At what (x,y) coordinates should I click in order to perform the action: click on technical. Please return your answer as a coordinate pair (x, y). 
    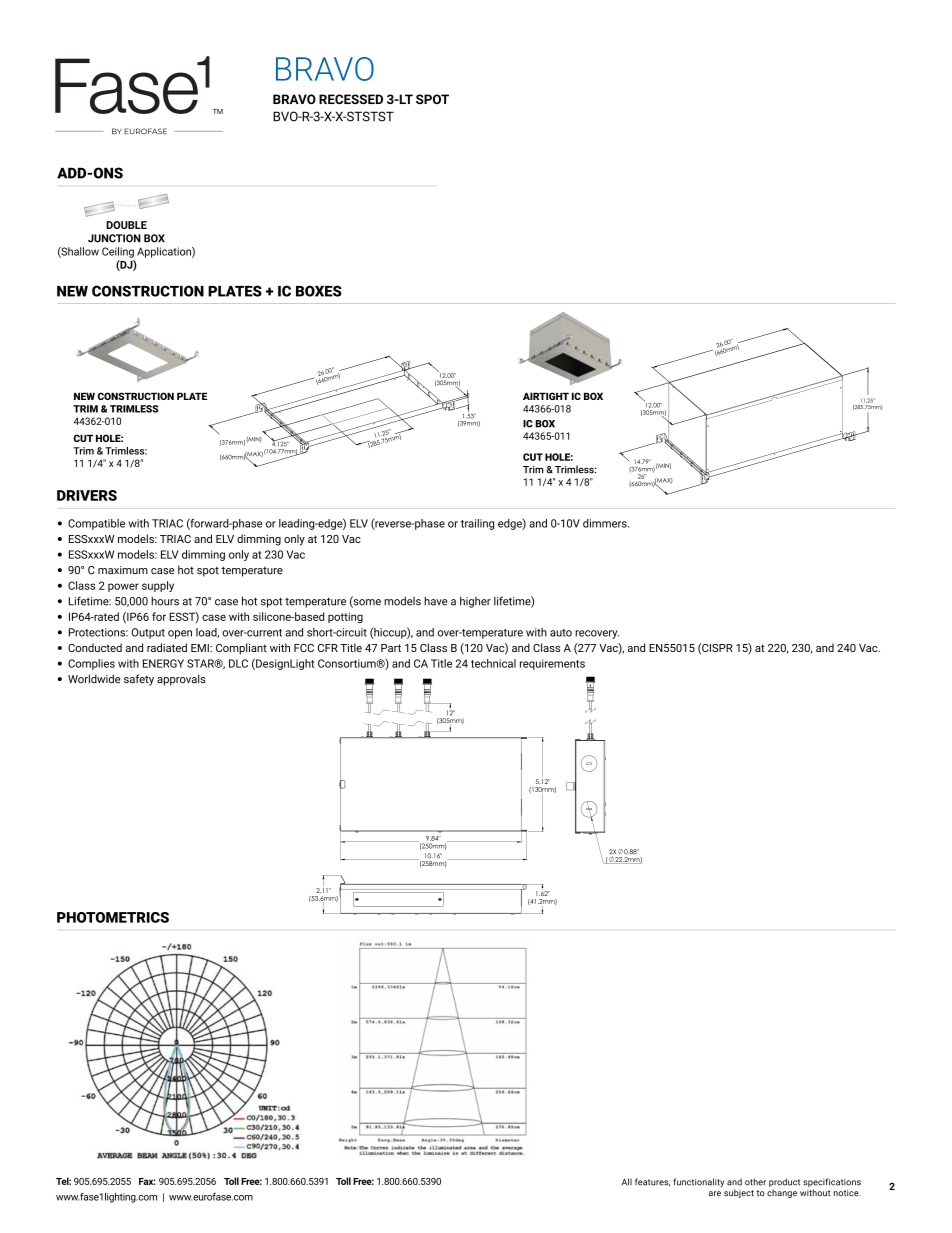
    Looking at the image, I should click on (493, 663).
